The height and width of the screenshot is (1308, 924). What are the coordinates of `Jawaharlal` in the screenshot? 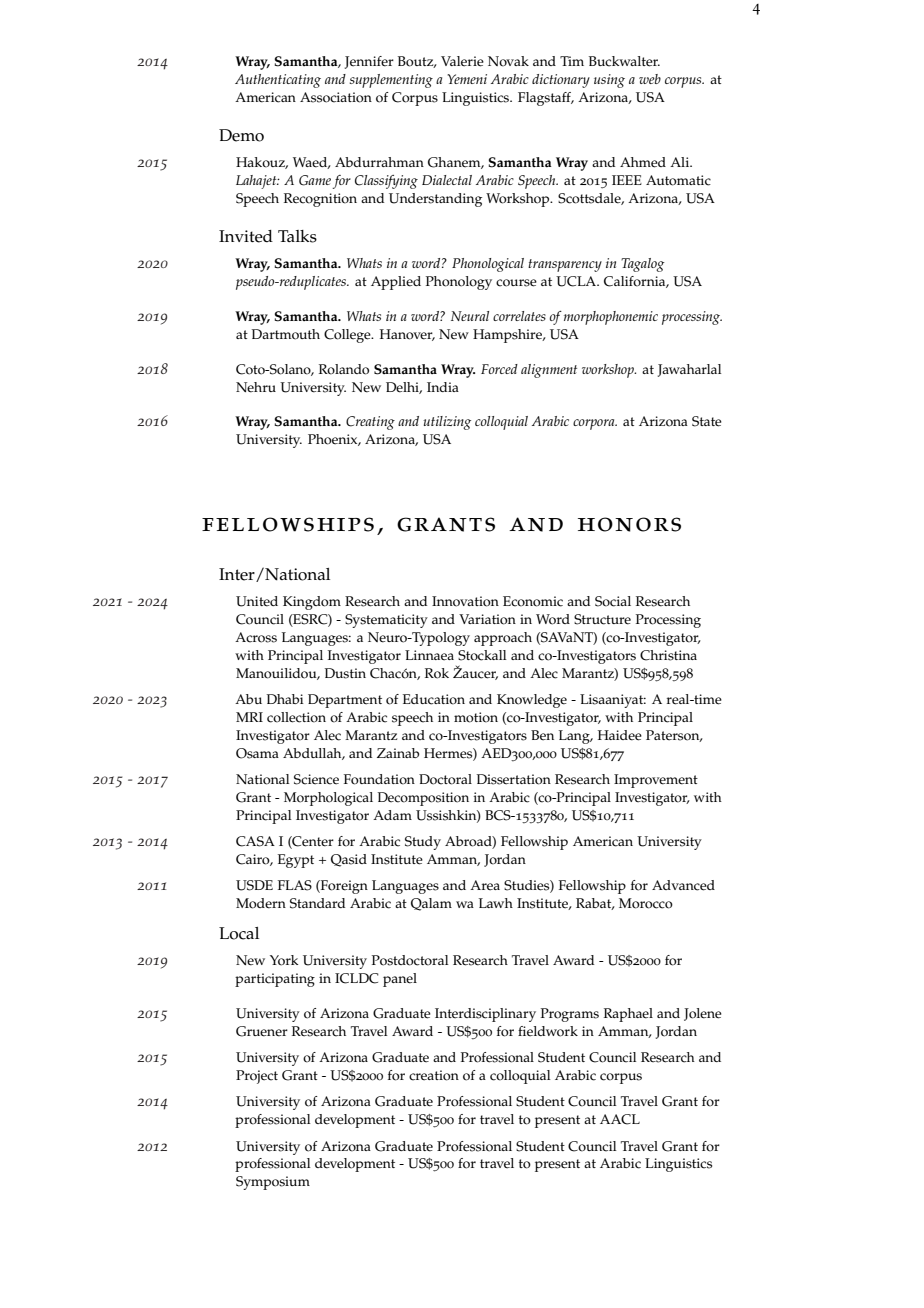 It's located at (689, 370).
